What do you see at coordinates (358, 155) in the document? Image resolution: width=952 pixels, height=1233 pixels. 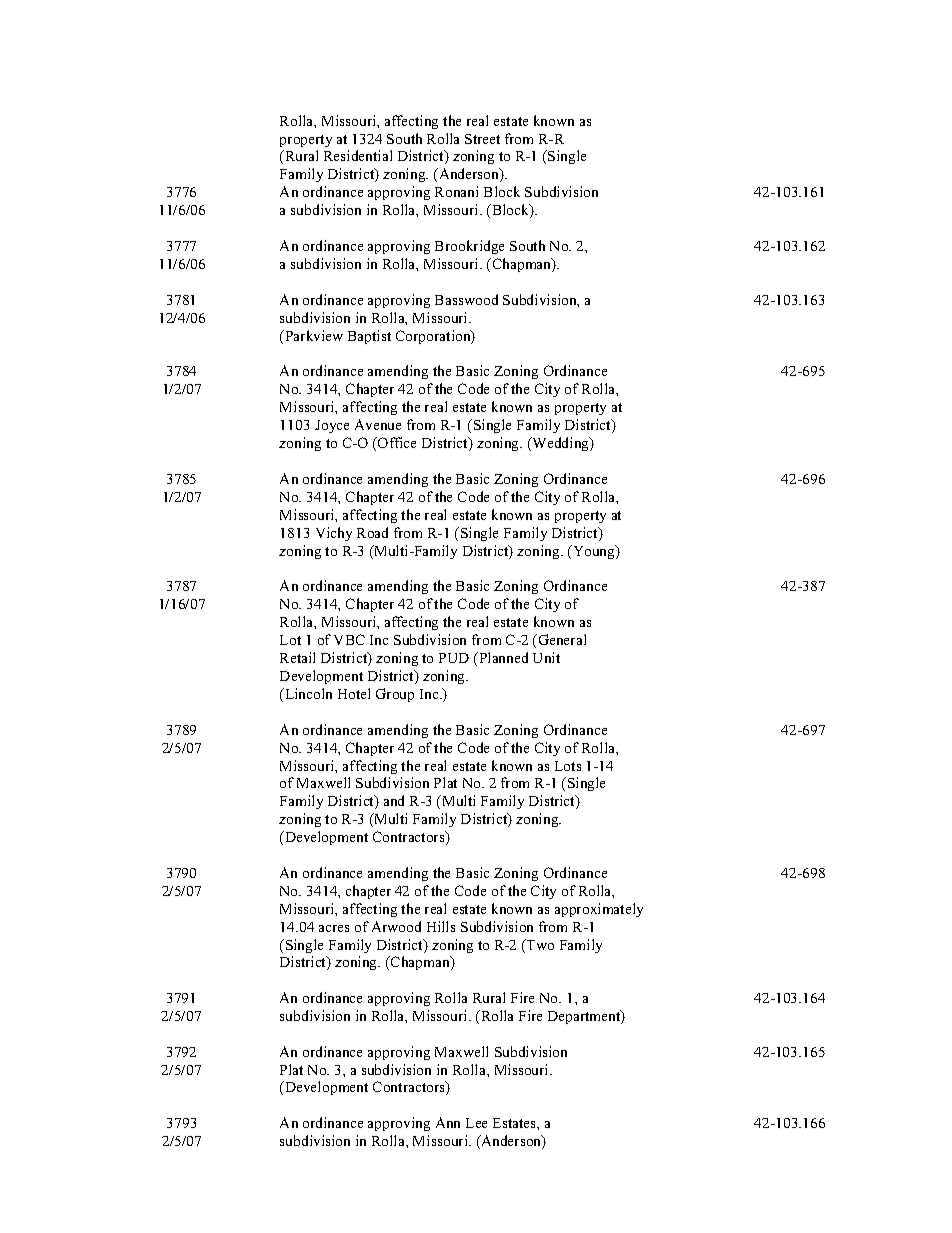 I see `Residential` at bounding box center [358, 155].
